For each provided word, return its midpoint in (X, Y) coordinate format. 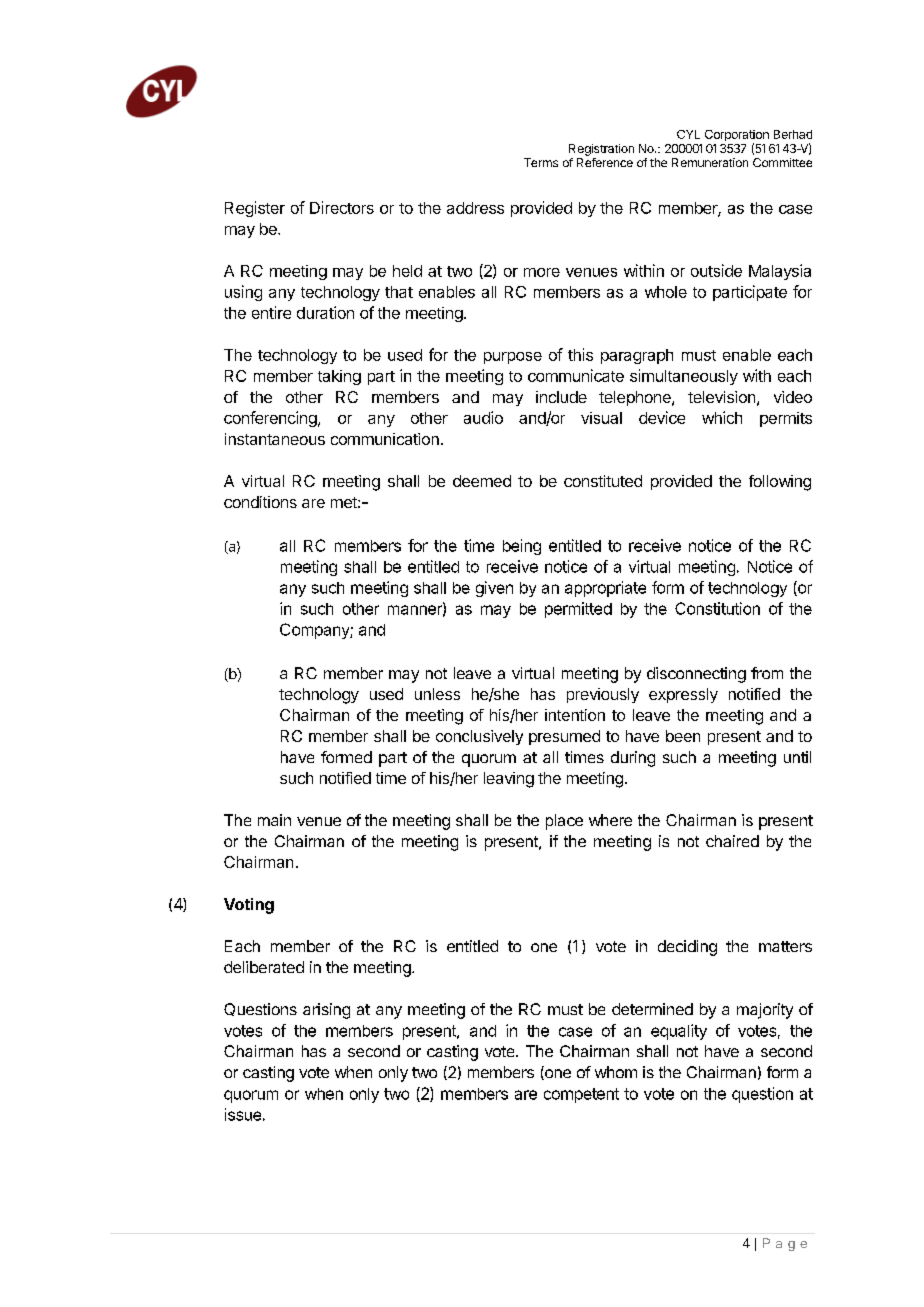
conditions (260, 502)
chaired (732, 841)
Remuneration (710, 162)
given (494, 589)
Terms (541, 162)
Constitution (717, 608)
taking (339, 377)
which (722, 417)
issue (243, 1114)
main (274, 820)
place (564, 822)
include (561, 397)
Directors (342, 207)
